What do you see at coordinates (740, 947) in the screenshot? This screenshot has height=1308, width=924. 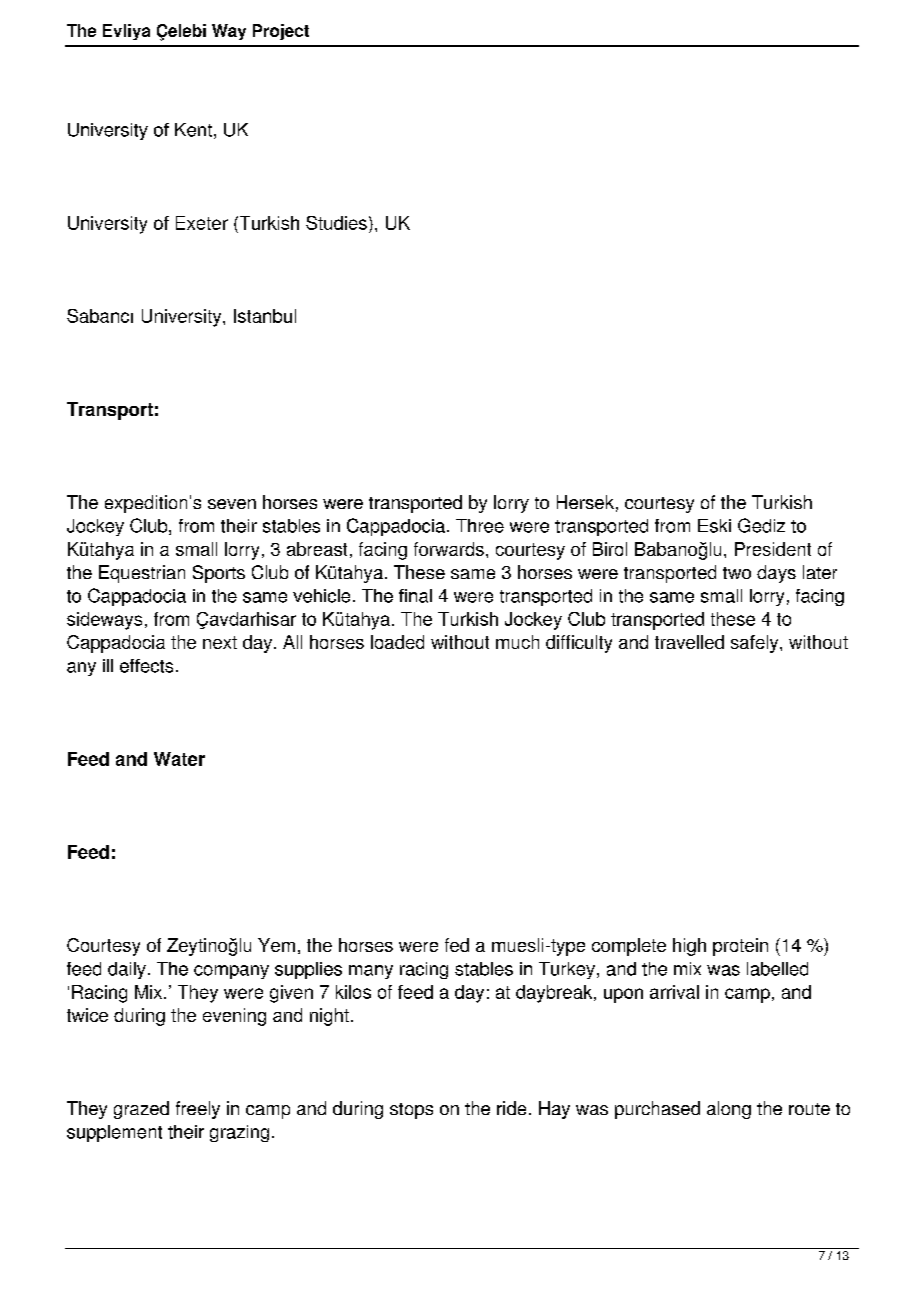 I see `protein` at bounding box center [740, 947].
